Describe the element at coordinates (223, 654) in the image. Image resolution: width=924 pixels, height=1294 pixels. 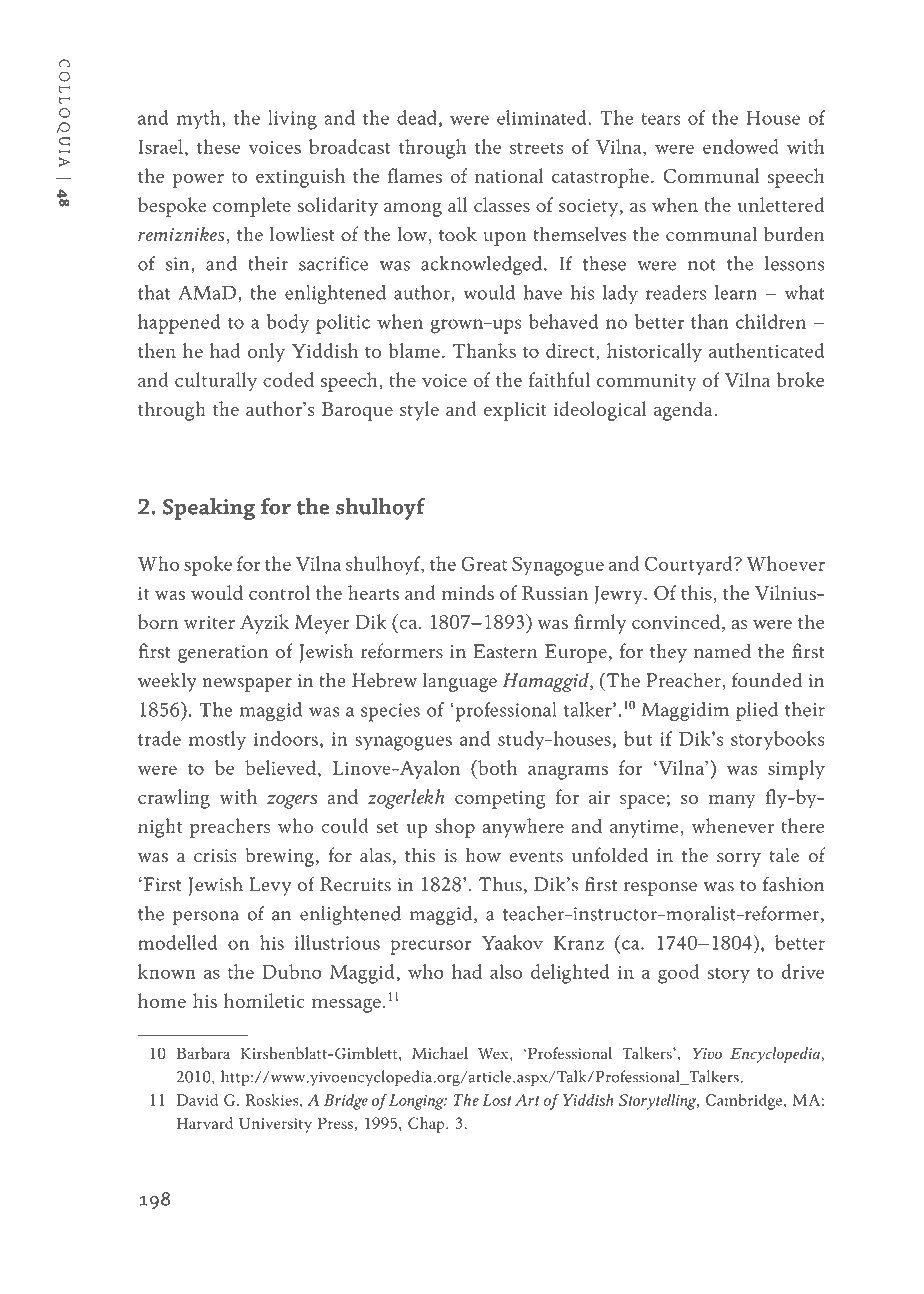
I see `generation` at that location.
